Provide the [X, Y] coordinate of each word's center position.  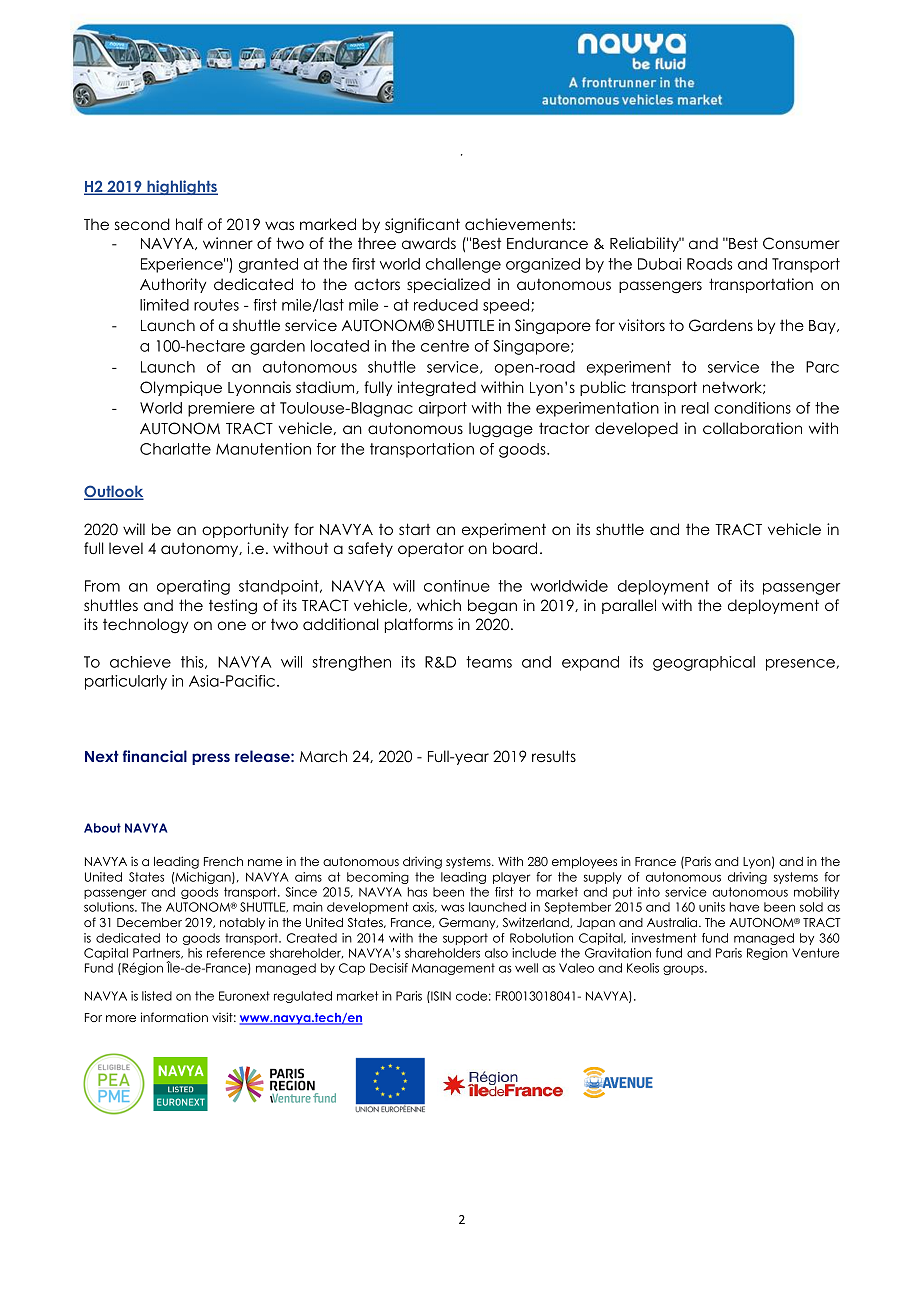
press [211, 759]
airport [443, 409]
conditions [752, 408]
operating [193, 587]
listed [157, 996]
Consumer [801, 243]
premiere [221, 409]
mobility [816, 893]
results [554, 756]
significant [422, 225]
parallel [629, 606]
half [189, 224]
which [439, 605]
